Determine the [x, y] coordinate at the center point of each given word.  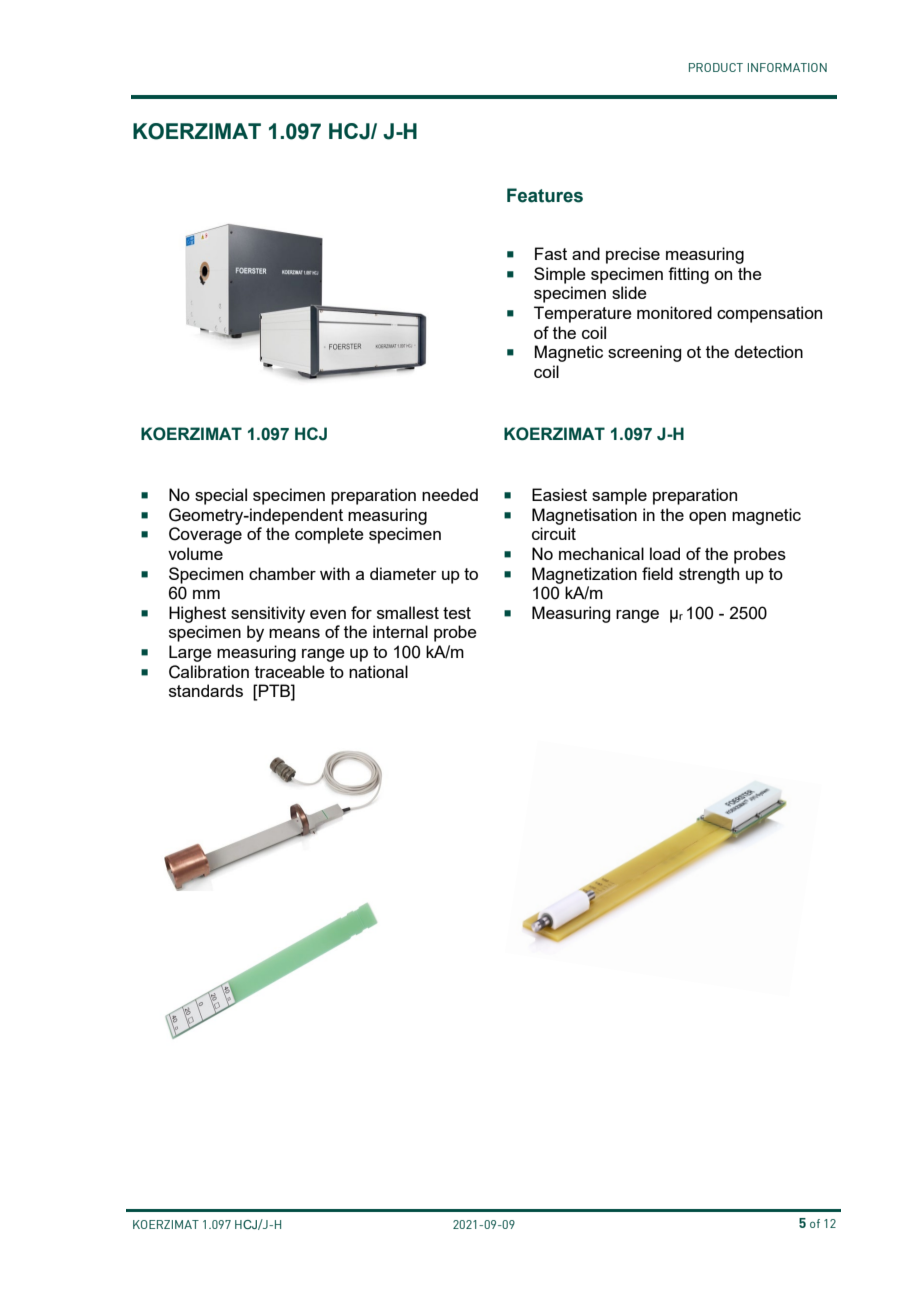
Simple [560, 275]
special [221, 496]
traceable [290, 671]
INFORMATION [787, 67]
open [707, 518]
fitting [688, 275]
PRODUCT [716, 67]
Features [545, 195]
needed [450, 494]
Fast [551, 253]
